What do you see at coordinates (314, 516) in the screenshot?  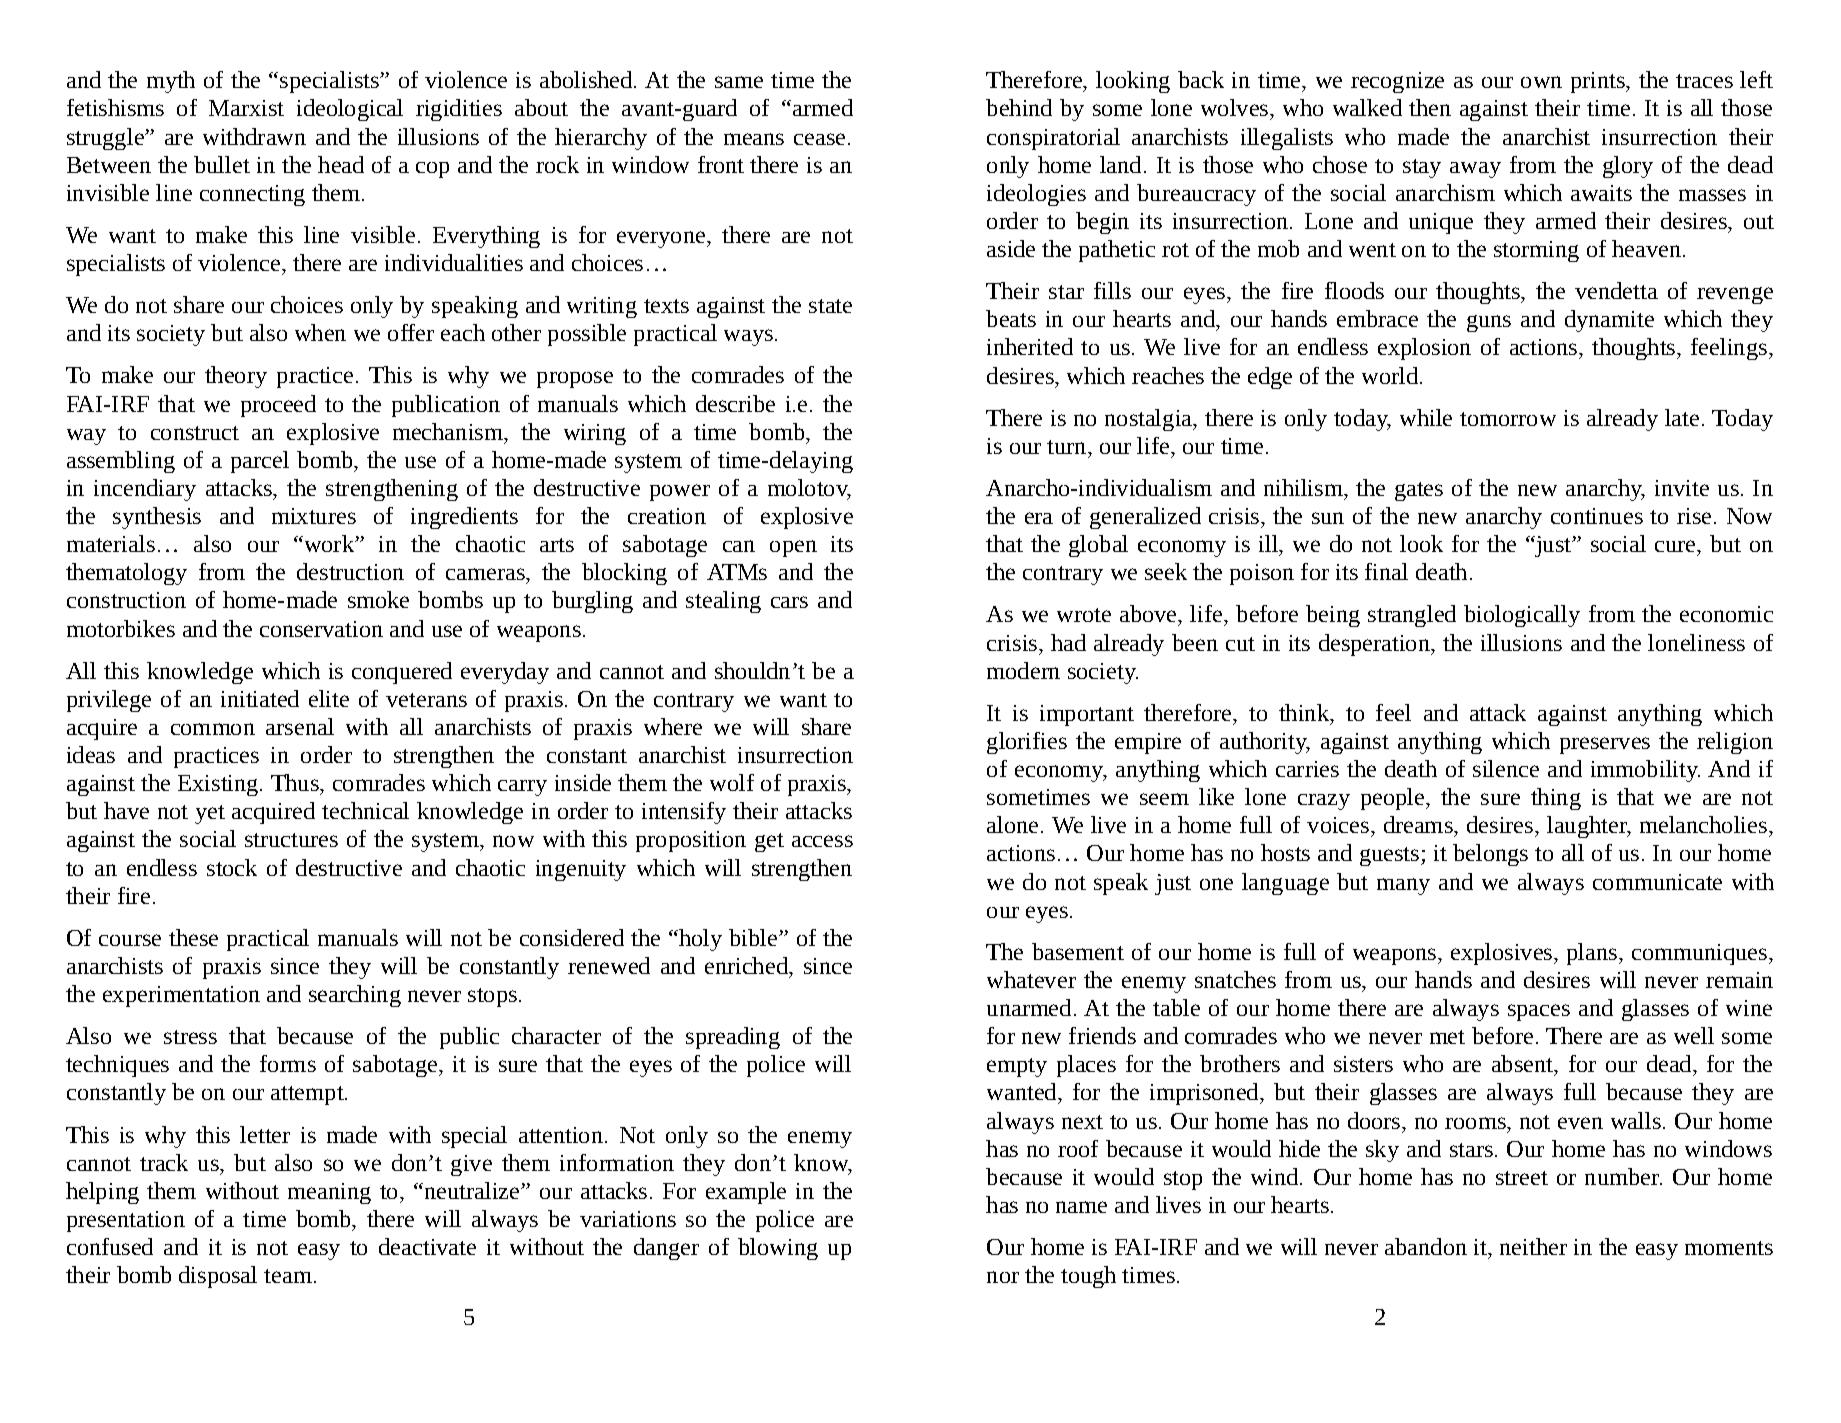 I see `mixtures` at bounding box center [314, 516].
